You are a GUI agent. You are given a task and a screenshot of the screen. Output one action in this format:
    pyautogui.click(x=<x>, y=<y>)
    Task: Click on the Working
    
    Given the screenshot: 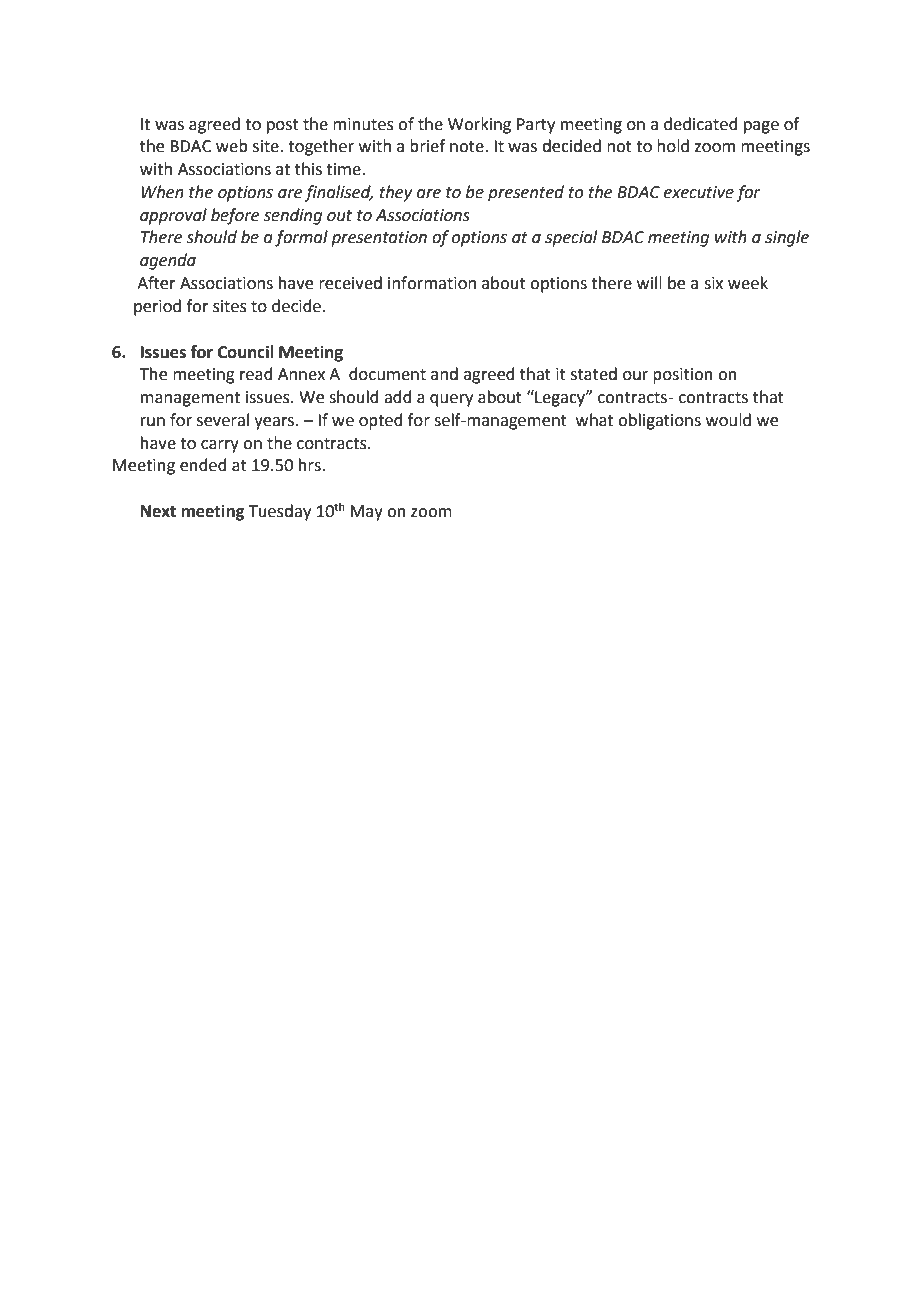 What is the action you would take?
    pyautogui.click(x=479, y=125)
